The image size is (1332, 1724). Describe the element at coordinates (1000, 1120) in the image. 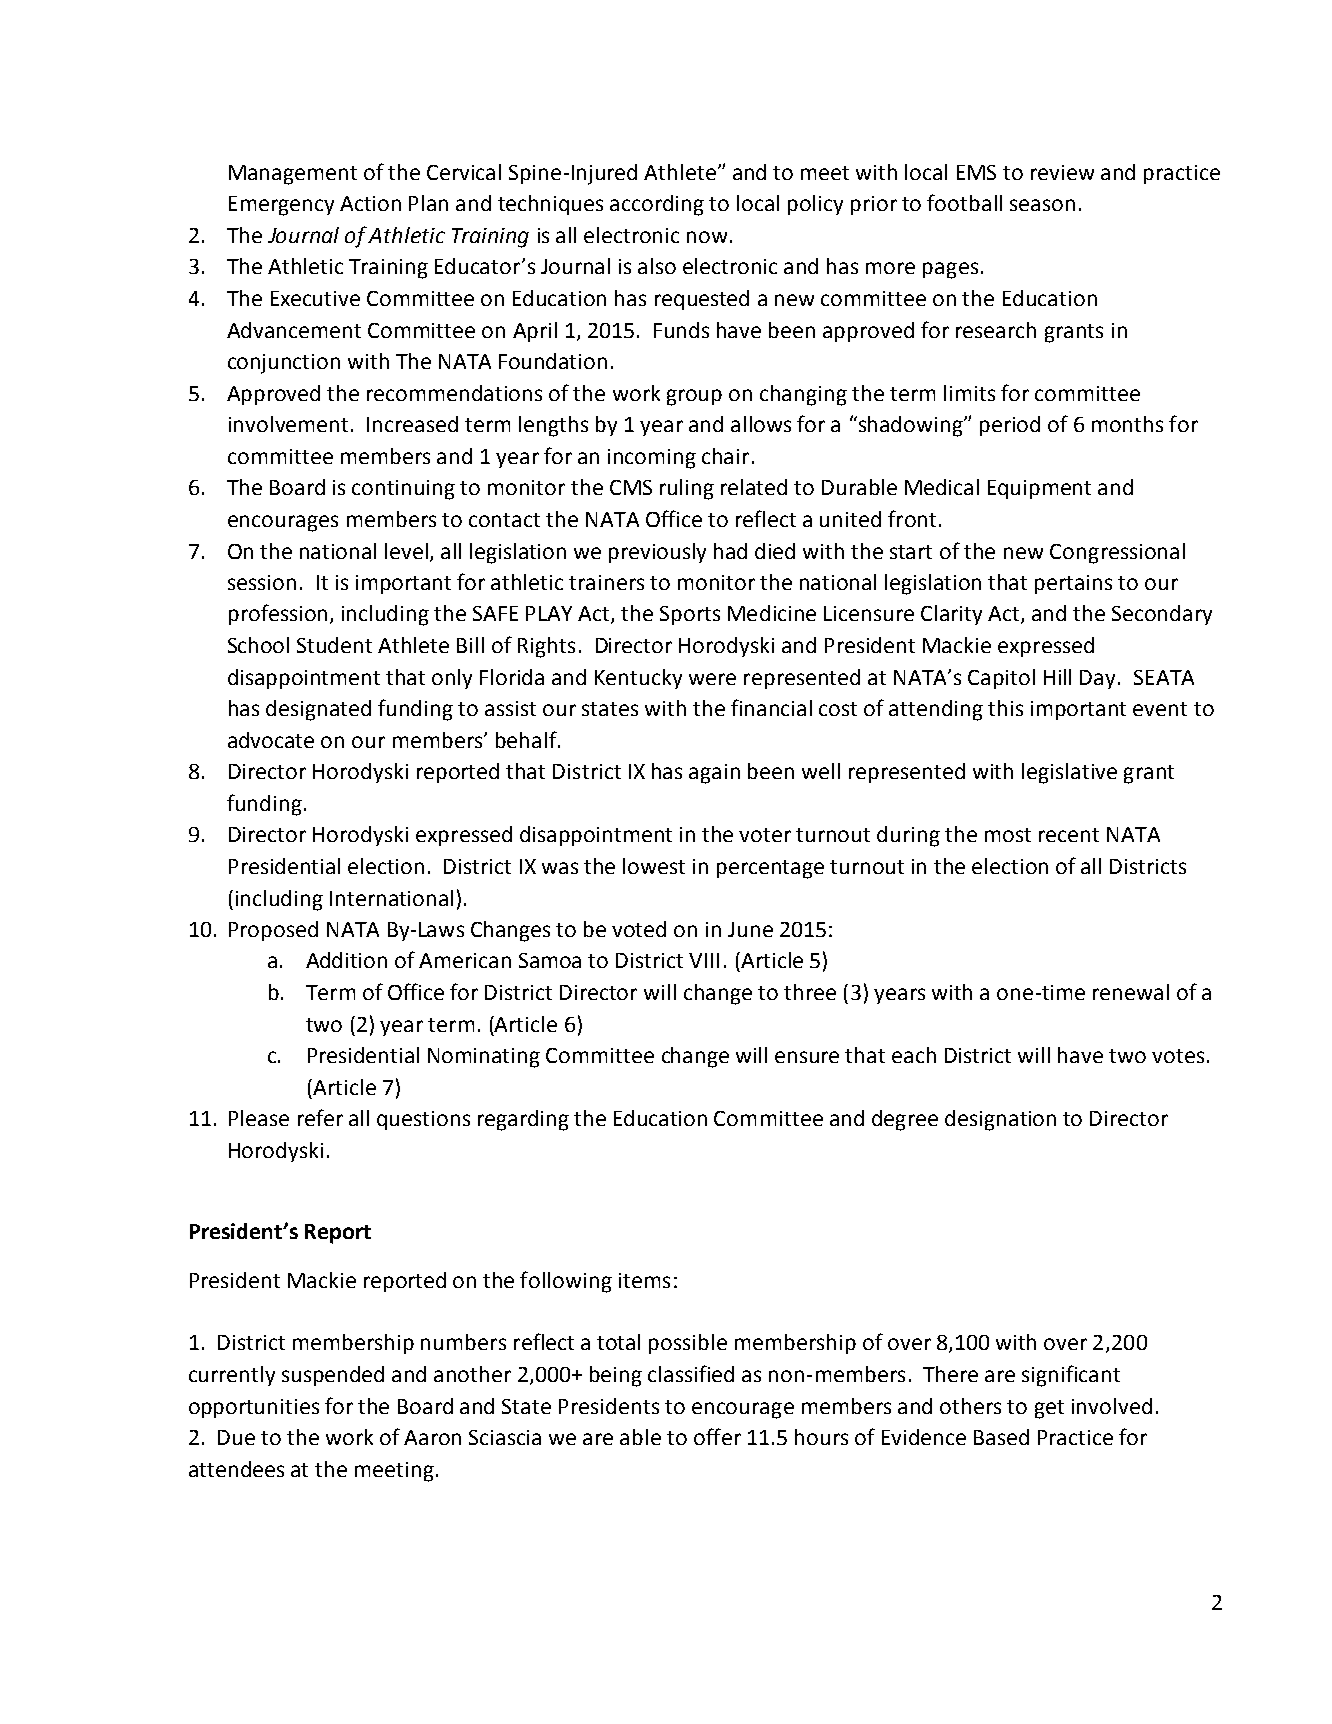

I see `designation` at that location.
